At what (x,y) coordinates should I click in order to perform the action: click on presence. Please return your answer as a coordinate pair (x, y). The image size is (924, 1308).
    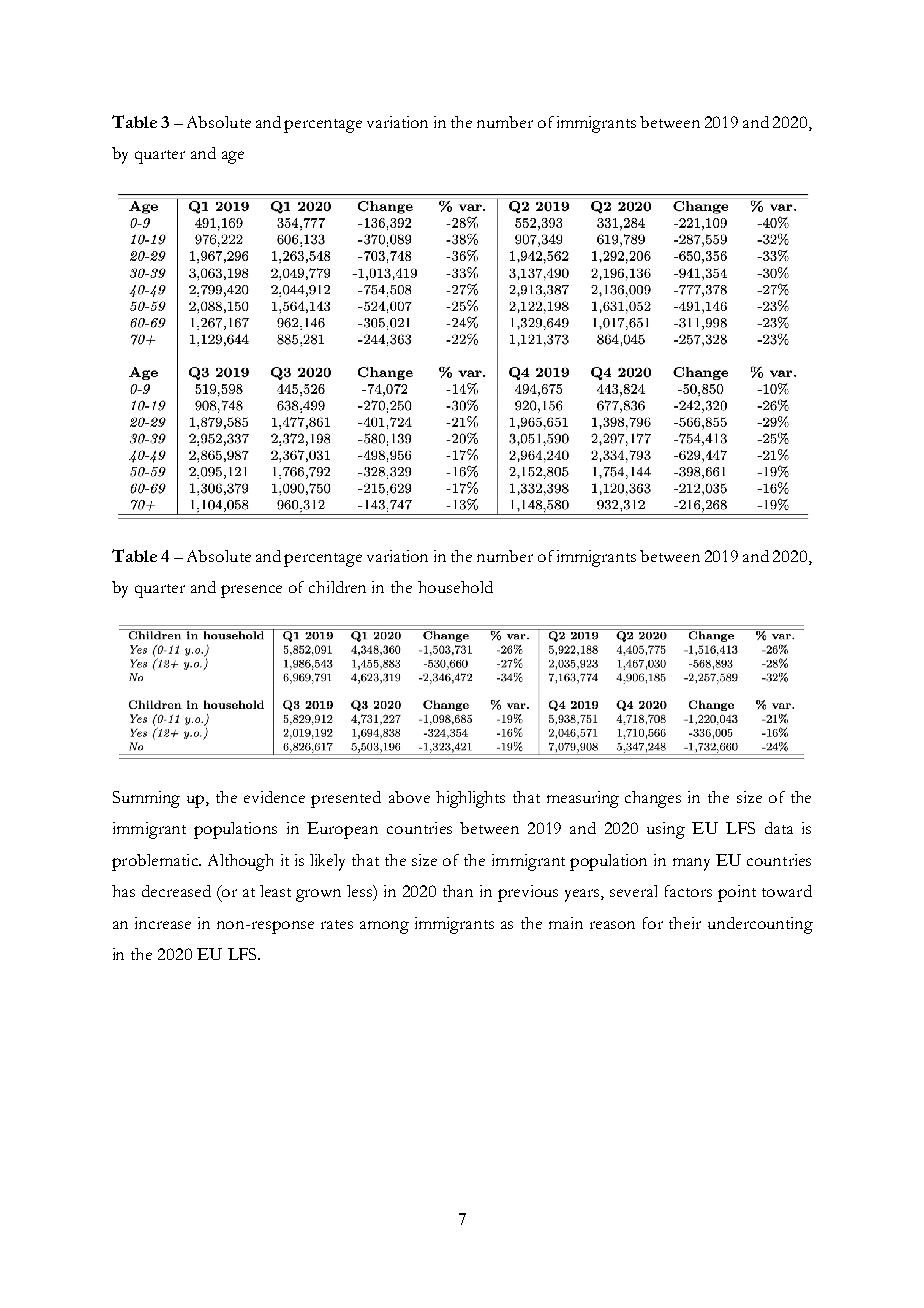
    Looking at the image, I should click on (251, 591).
